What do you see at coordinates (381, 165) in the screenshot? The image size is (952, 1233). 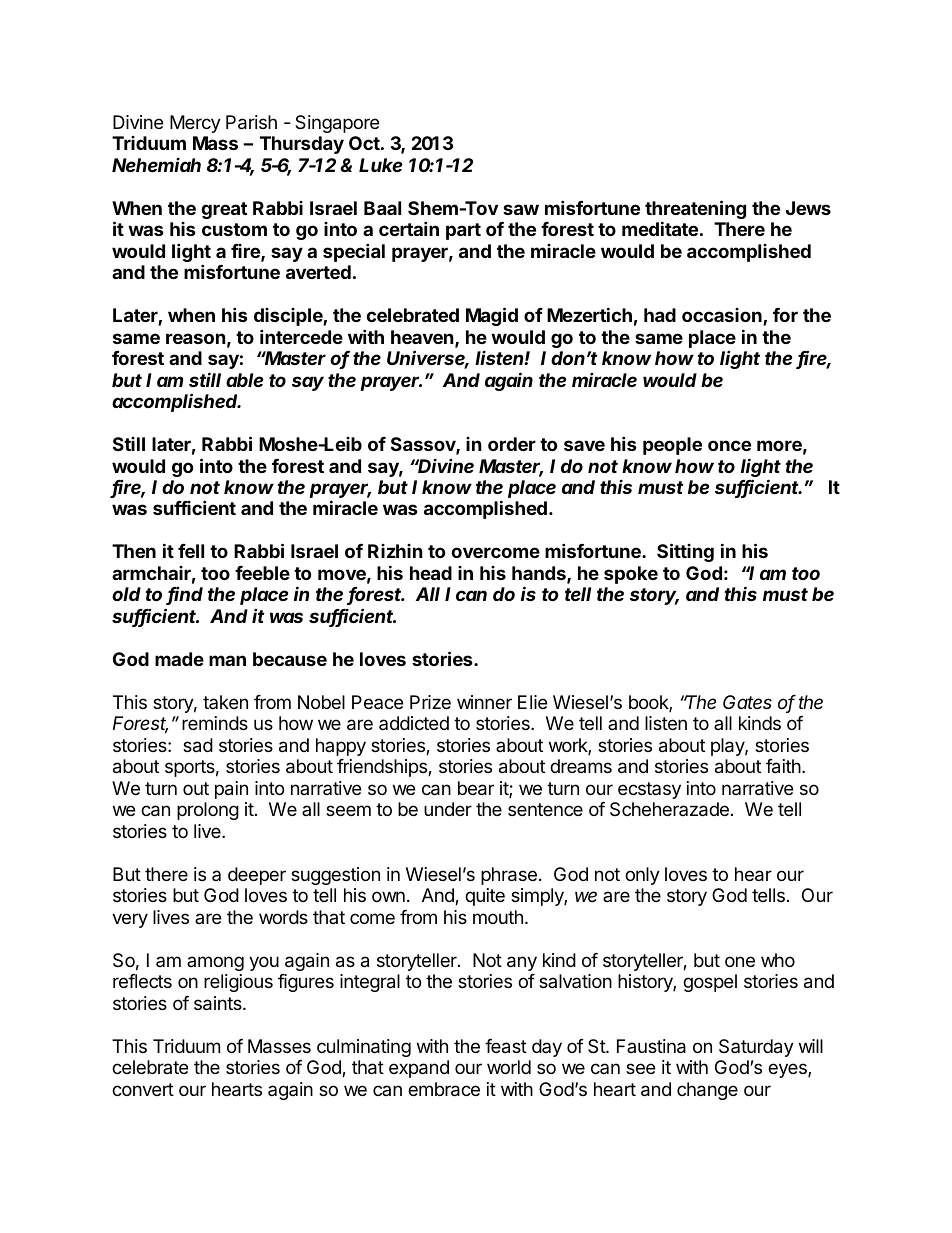 I see `Luke` at bounding box center [381, 165].
